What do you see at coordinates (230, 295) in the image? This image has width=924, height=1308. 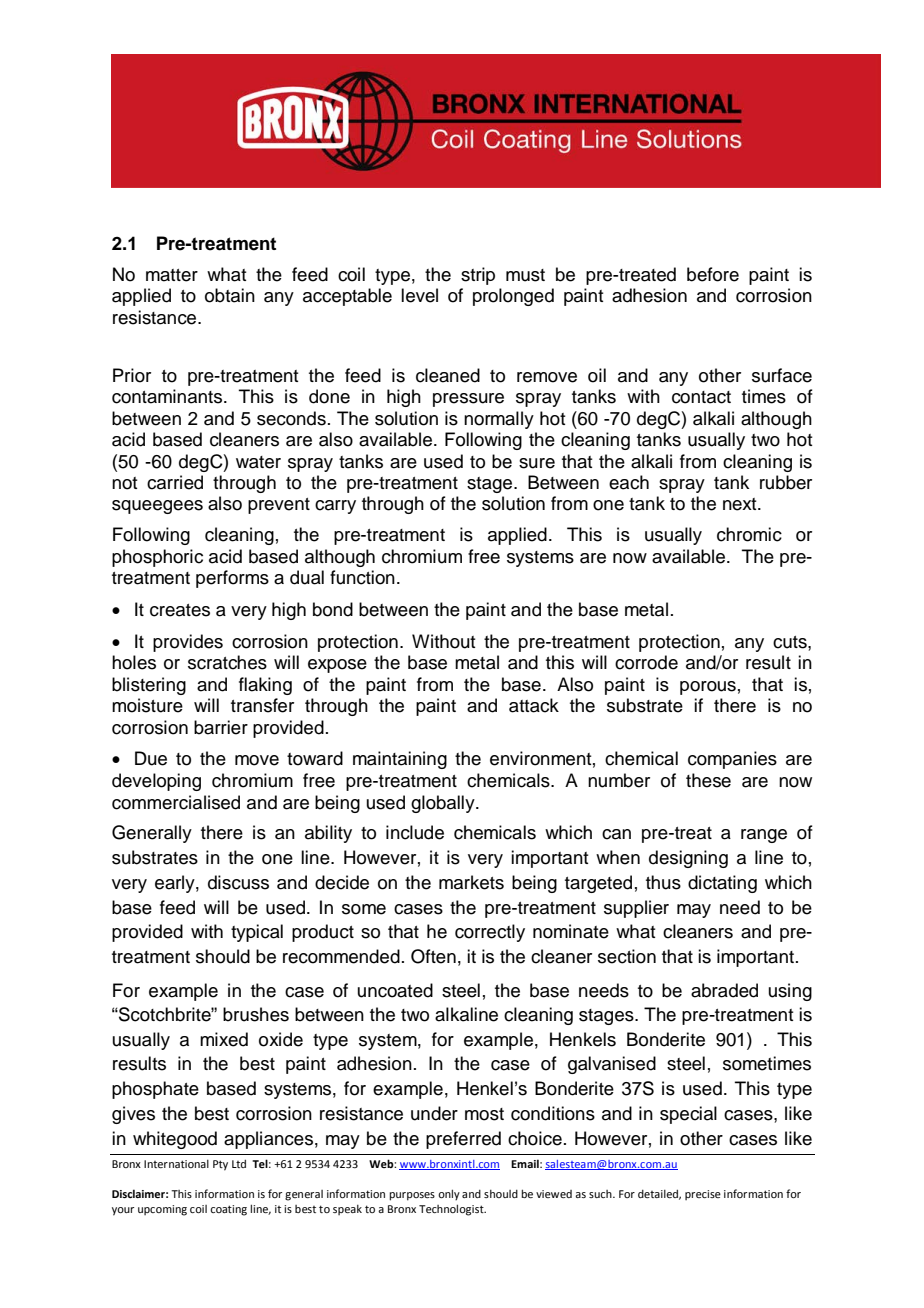 I see `obtain` at bounding box center [230, 295].
